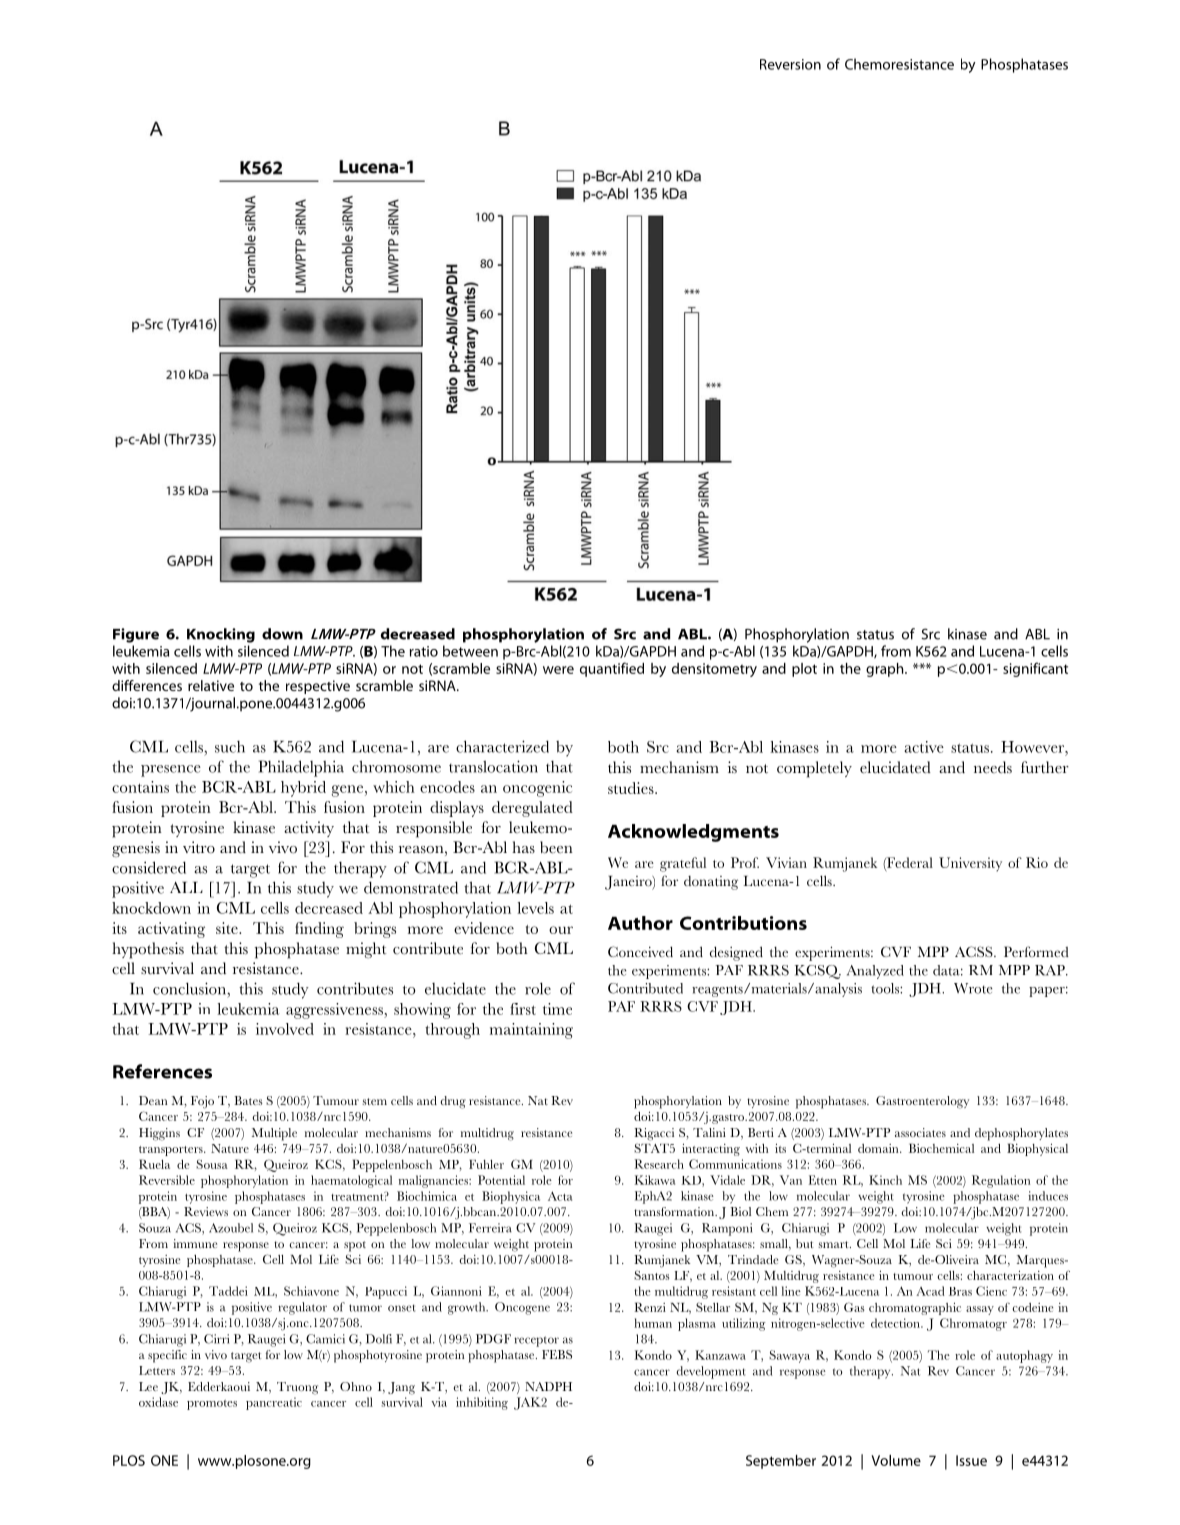 This image has width=1180, height=1525. I want to click on Issue, so click(971, 1460).
